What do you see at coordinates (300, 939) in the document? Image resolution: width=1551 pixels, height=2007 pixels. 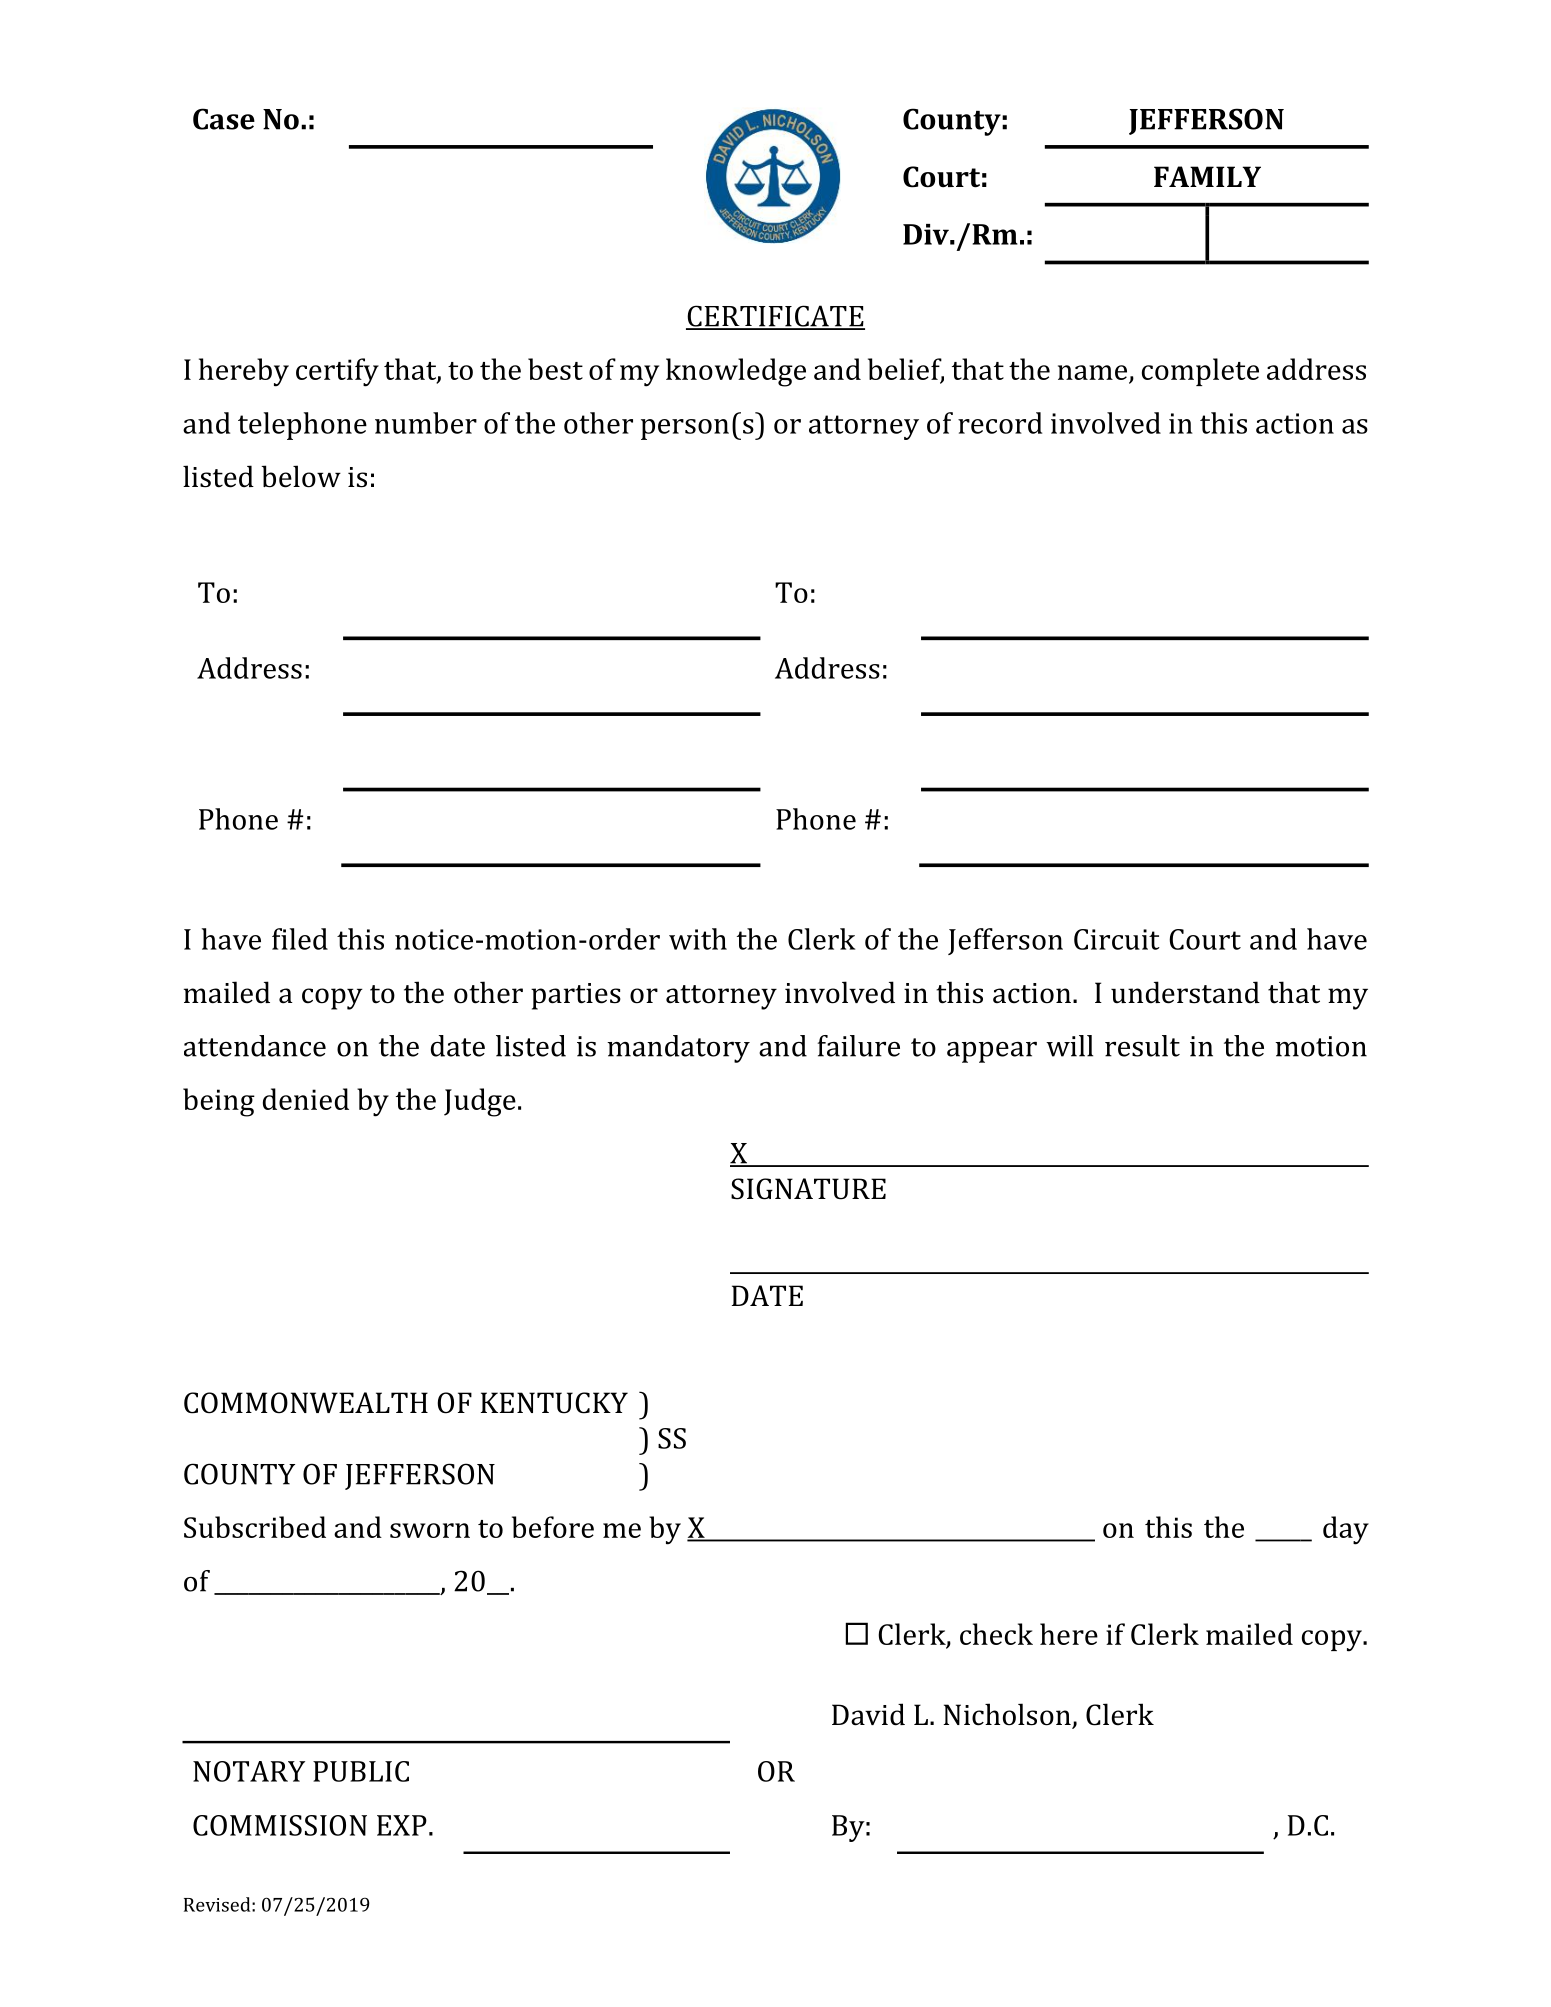 I see `filed` at bounding box center [300, 939].
